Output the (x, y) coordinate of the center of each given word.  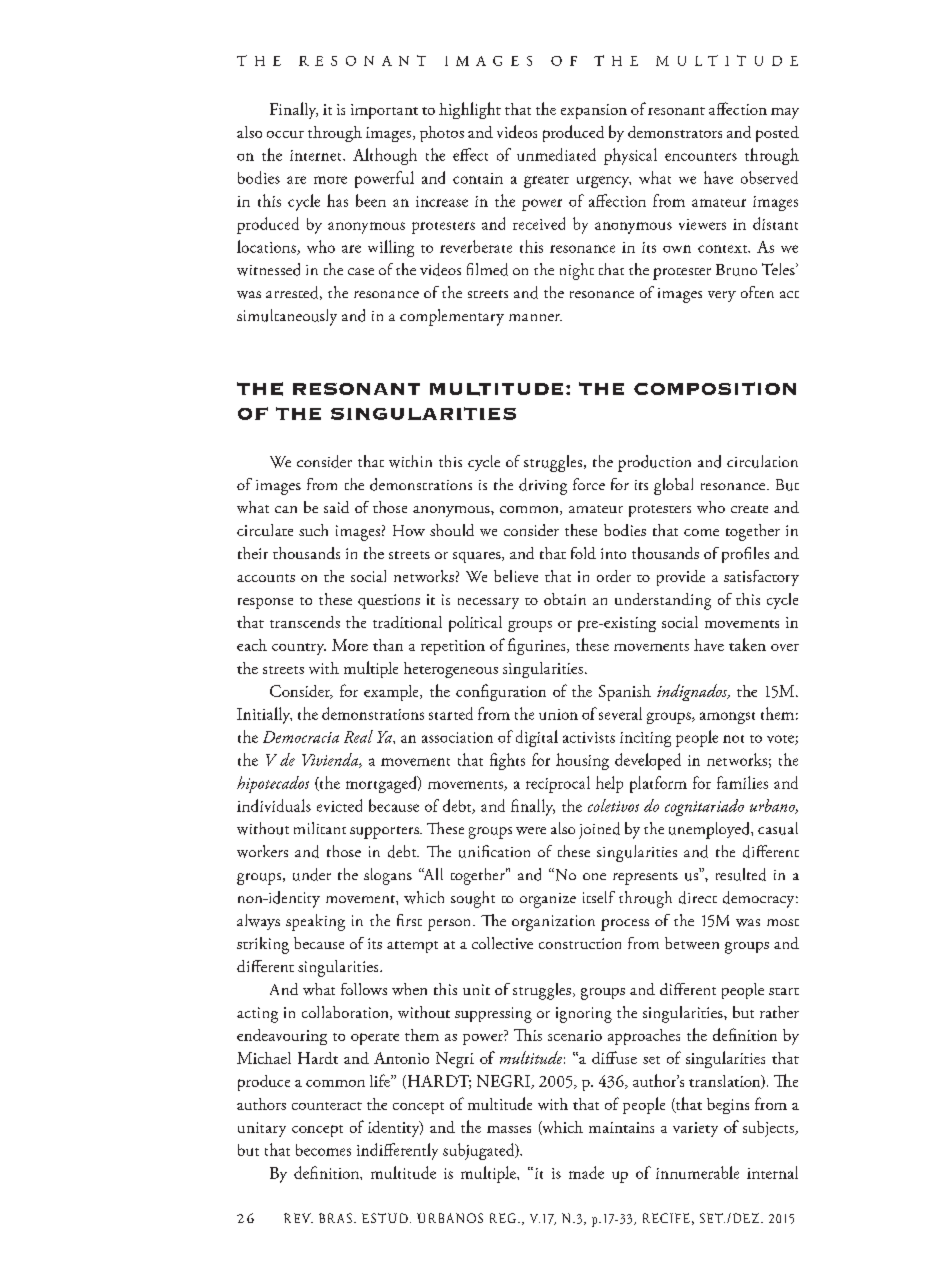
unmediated (556, 154)
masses (509, 1129)
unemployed (710, 830)
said (336, 507)
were (531, 831)
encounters (701, 157)
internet (317, 155)
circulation (762, 461)
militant (320, 828)
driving (543, 486)
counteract (327, 1106)
